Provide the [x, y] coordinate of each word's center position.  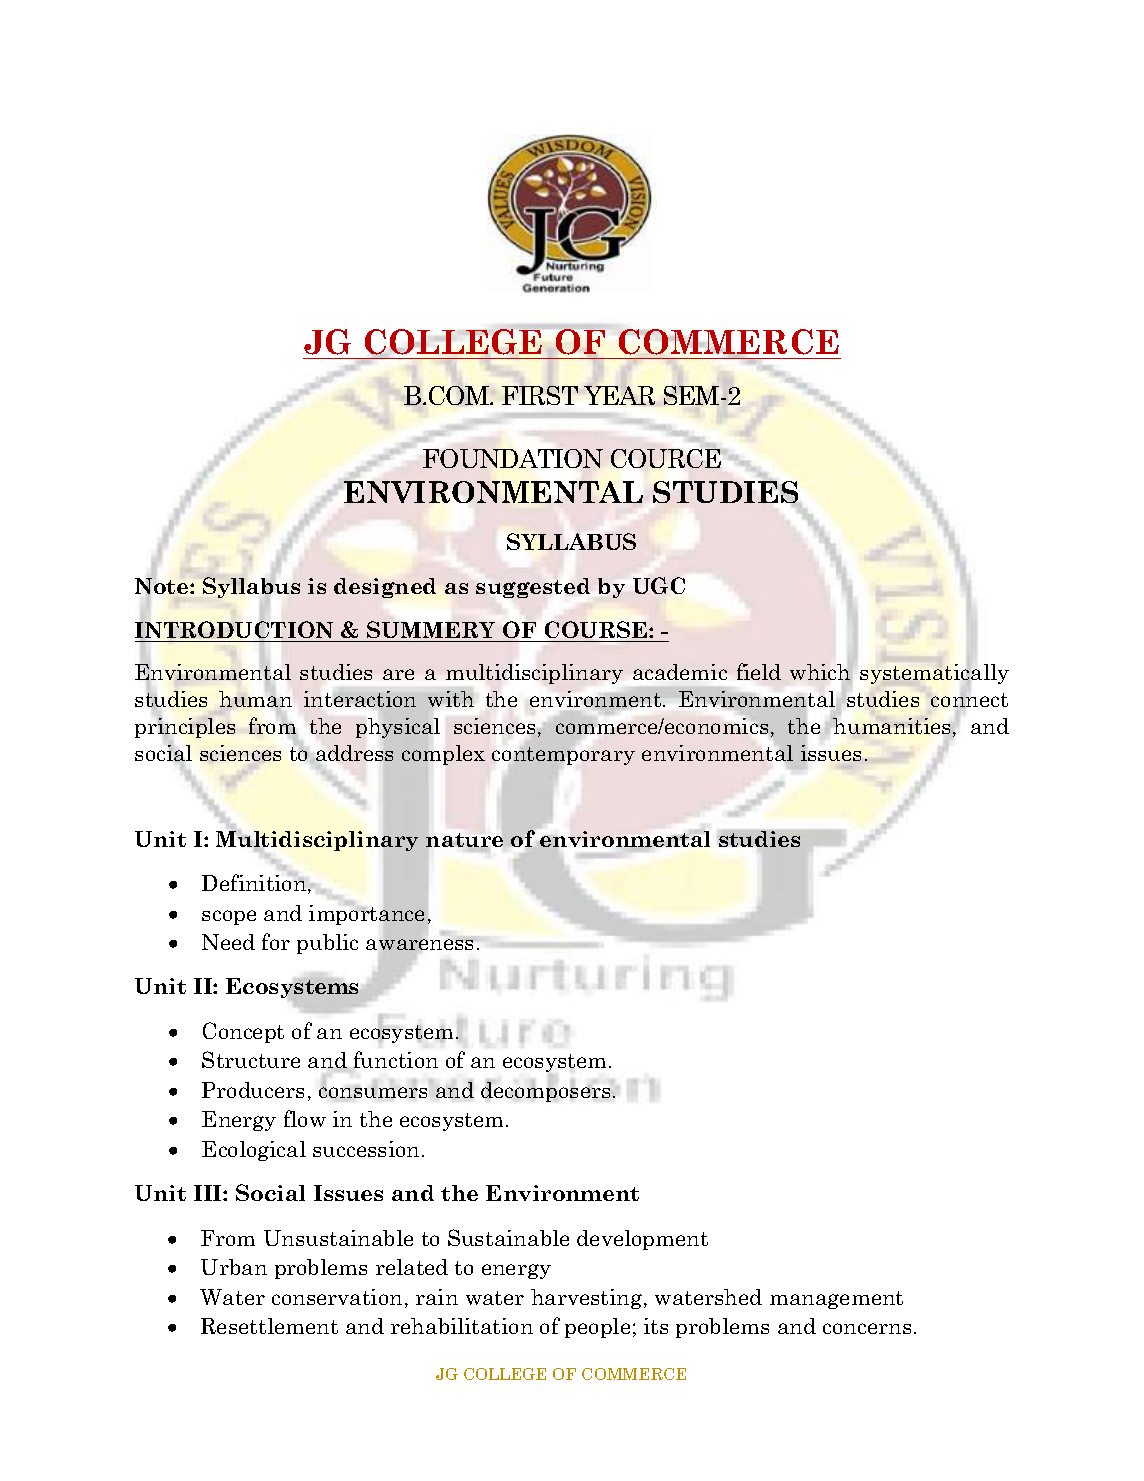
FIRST [540, 395]
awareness [419, 944]
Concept [243, 1032]
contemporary [563, 756]
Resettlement [269, 1326]
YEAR [619, 395]
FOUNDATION [513, 458]
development [642, 1240]
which [820, 672]
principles [185, 728]
